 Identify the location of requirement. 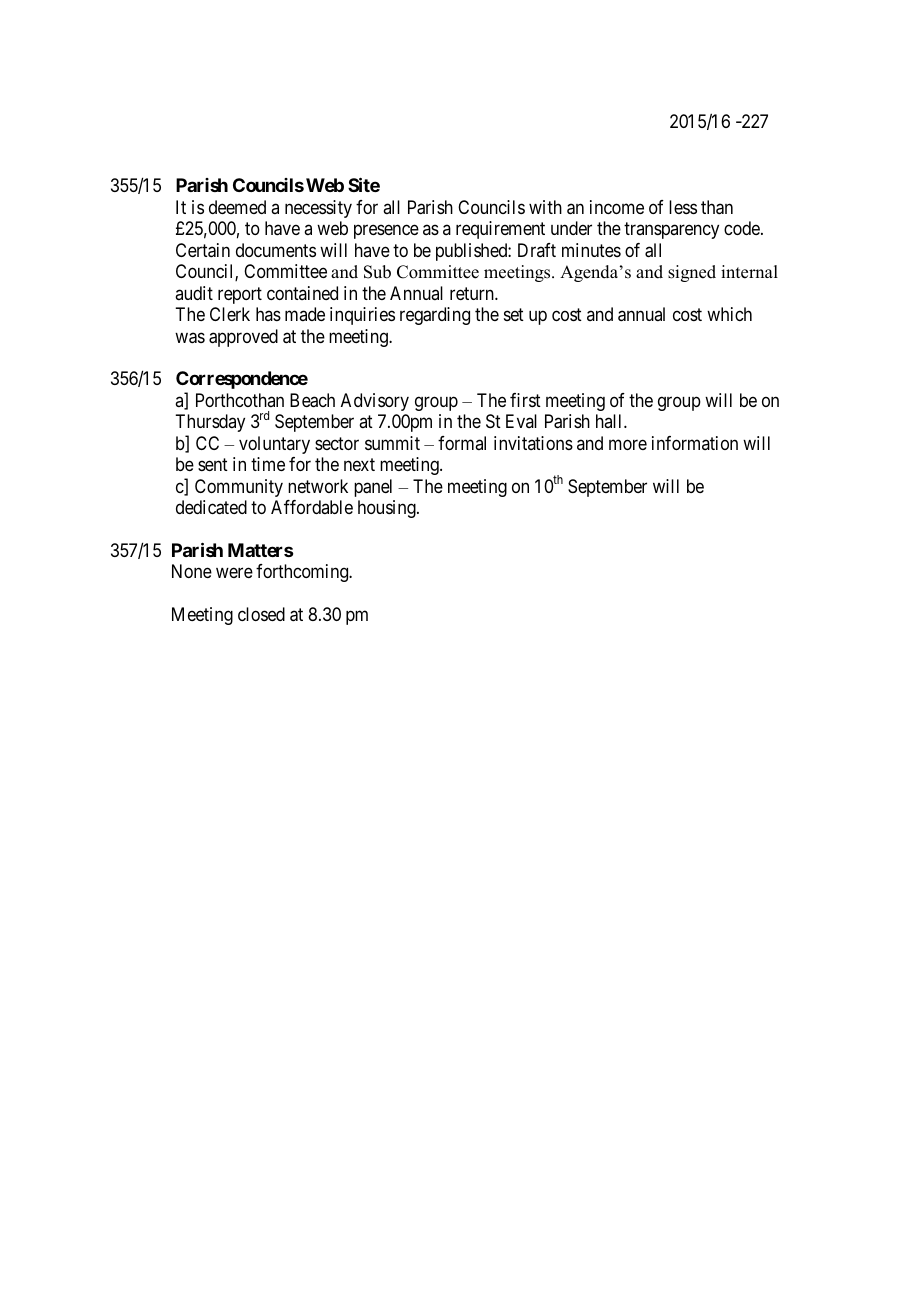
(500, 230).
